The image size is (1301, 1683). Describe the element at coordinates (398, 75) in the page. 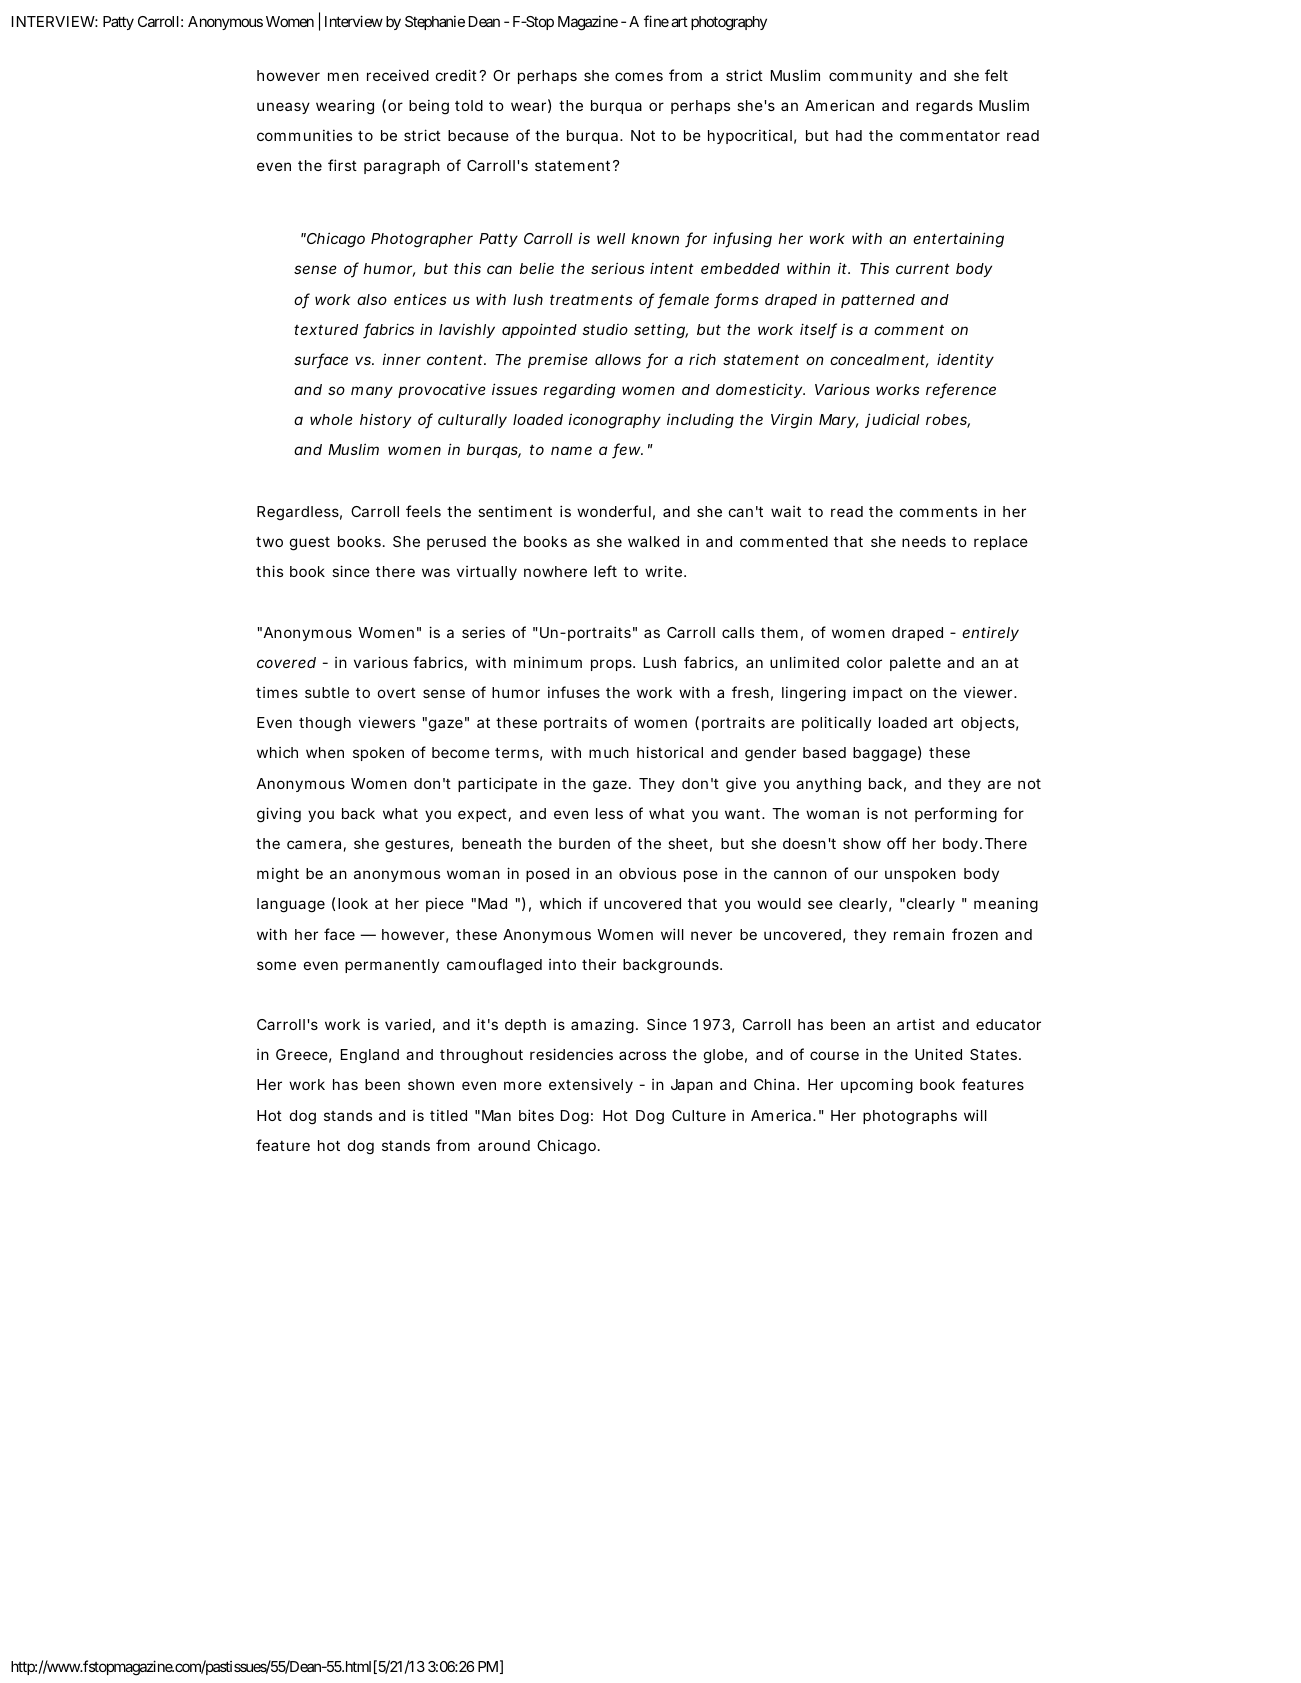

I see `received` at that location.
